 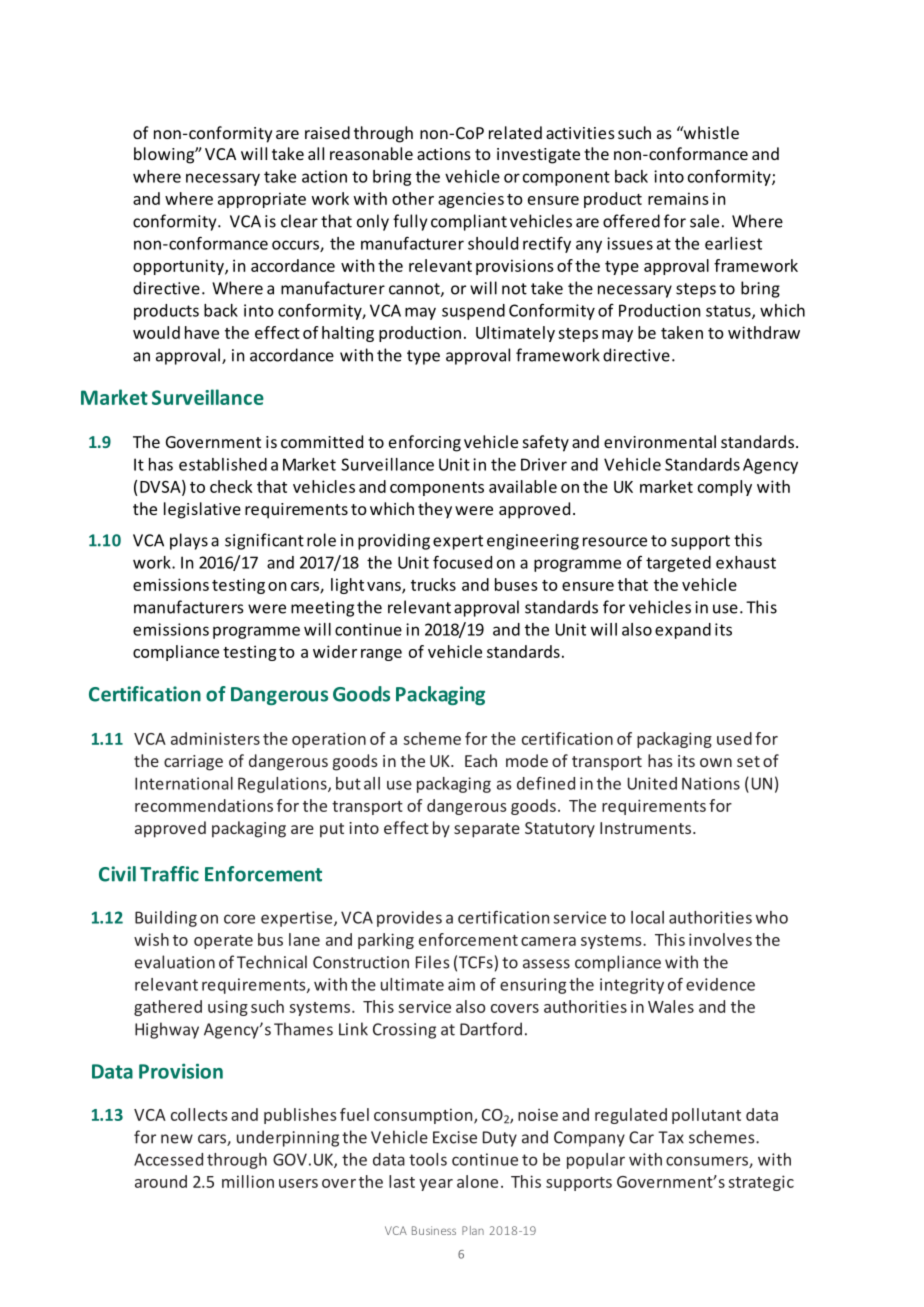 What do you see at coordinates (678, 198) in the page?
I see `remains` at bounding box center [678, 198].
